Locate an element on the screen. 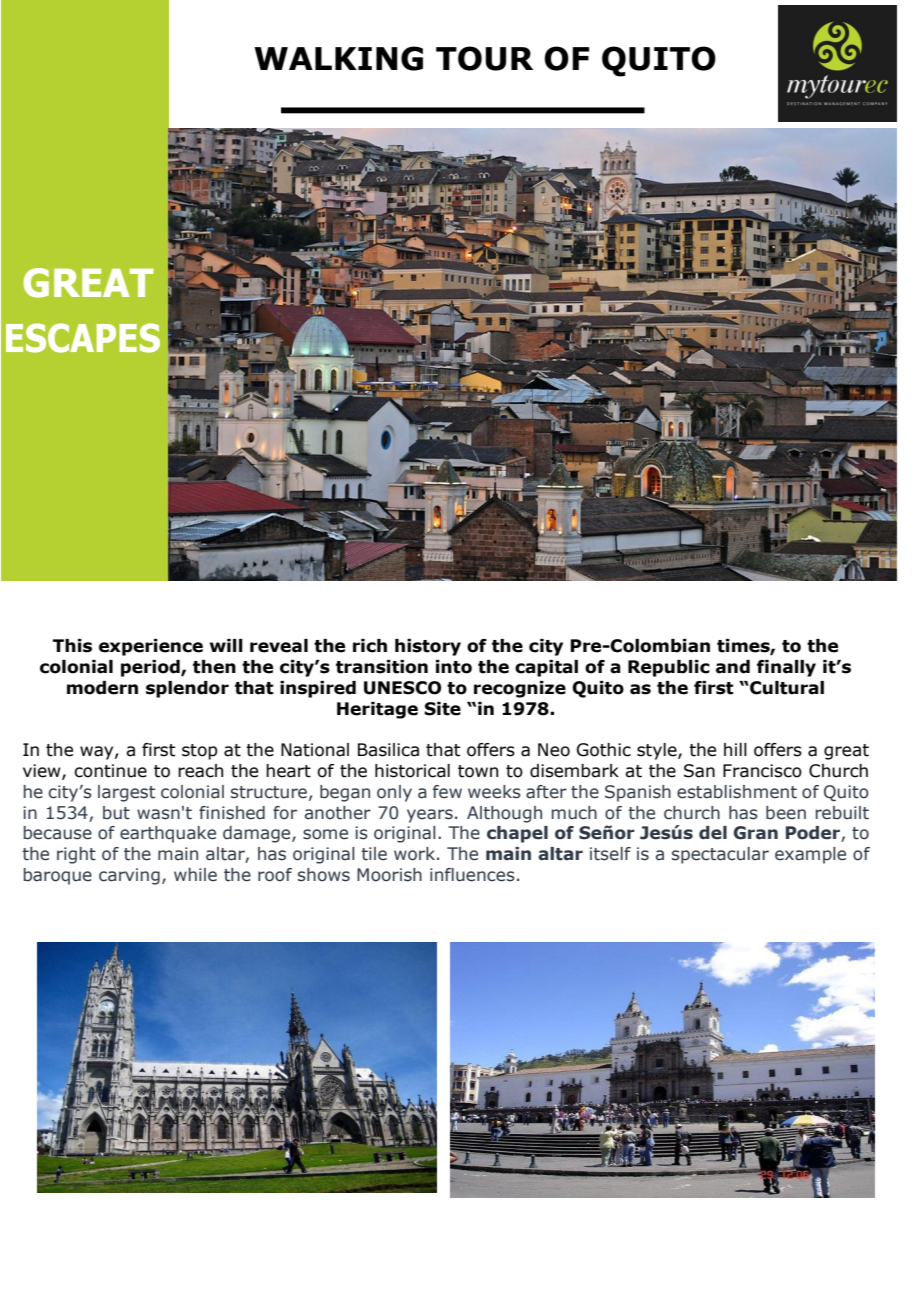  into is located at coordinates (454, 667).
